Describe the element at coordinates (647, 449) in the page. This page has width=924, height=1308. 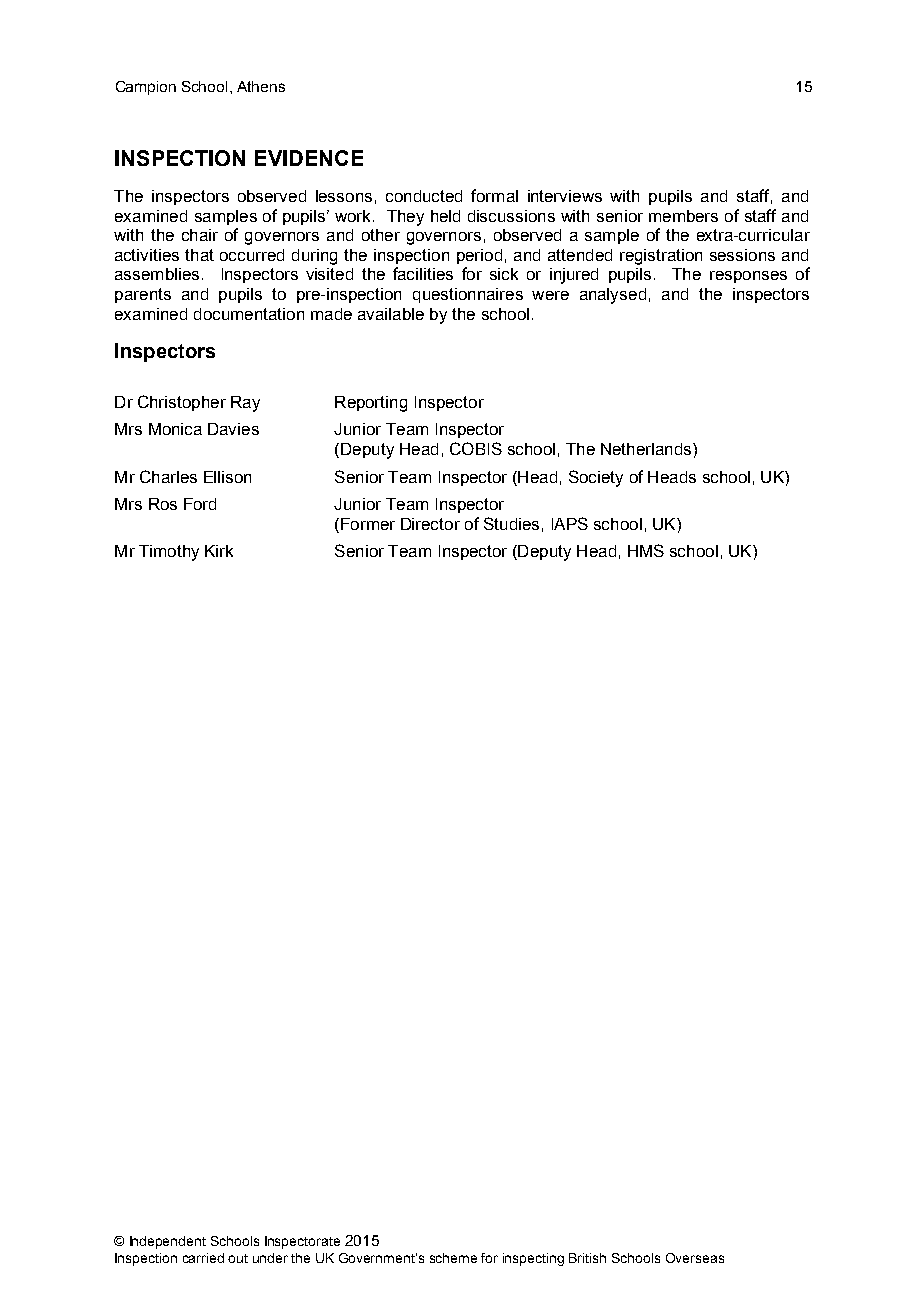
I see `Netherlands` at that location.
